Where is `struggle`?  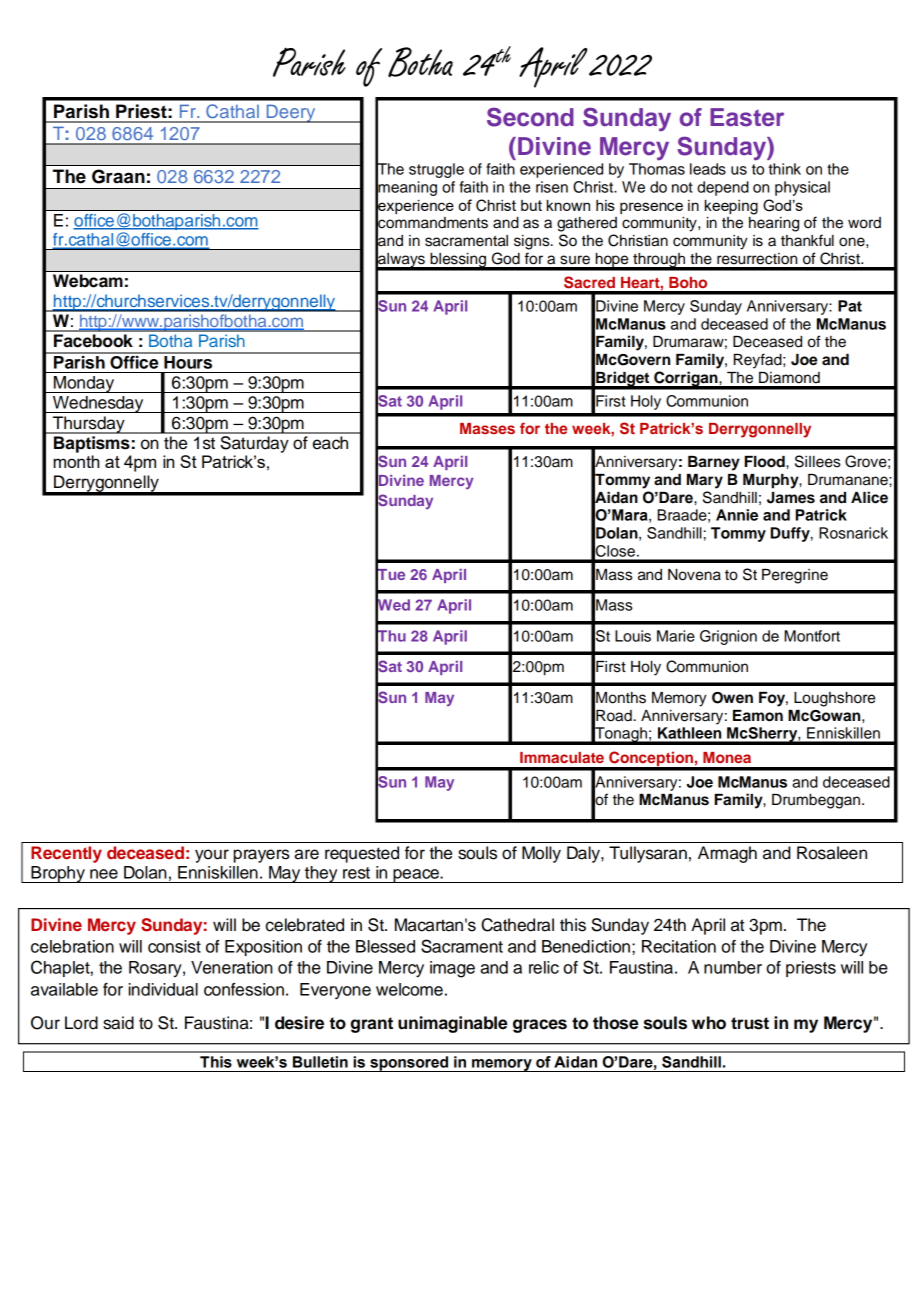
struggle is located at coordinates (436, 170).
